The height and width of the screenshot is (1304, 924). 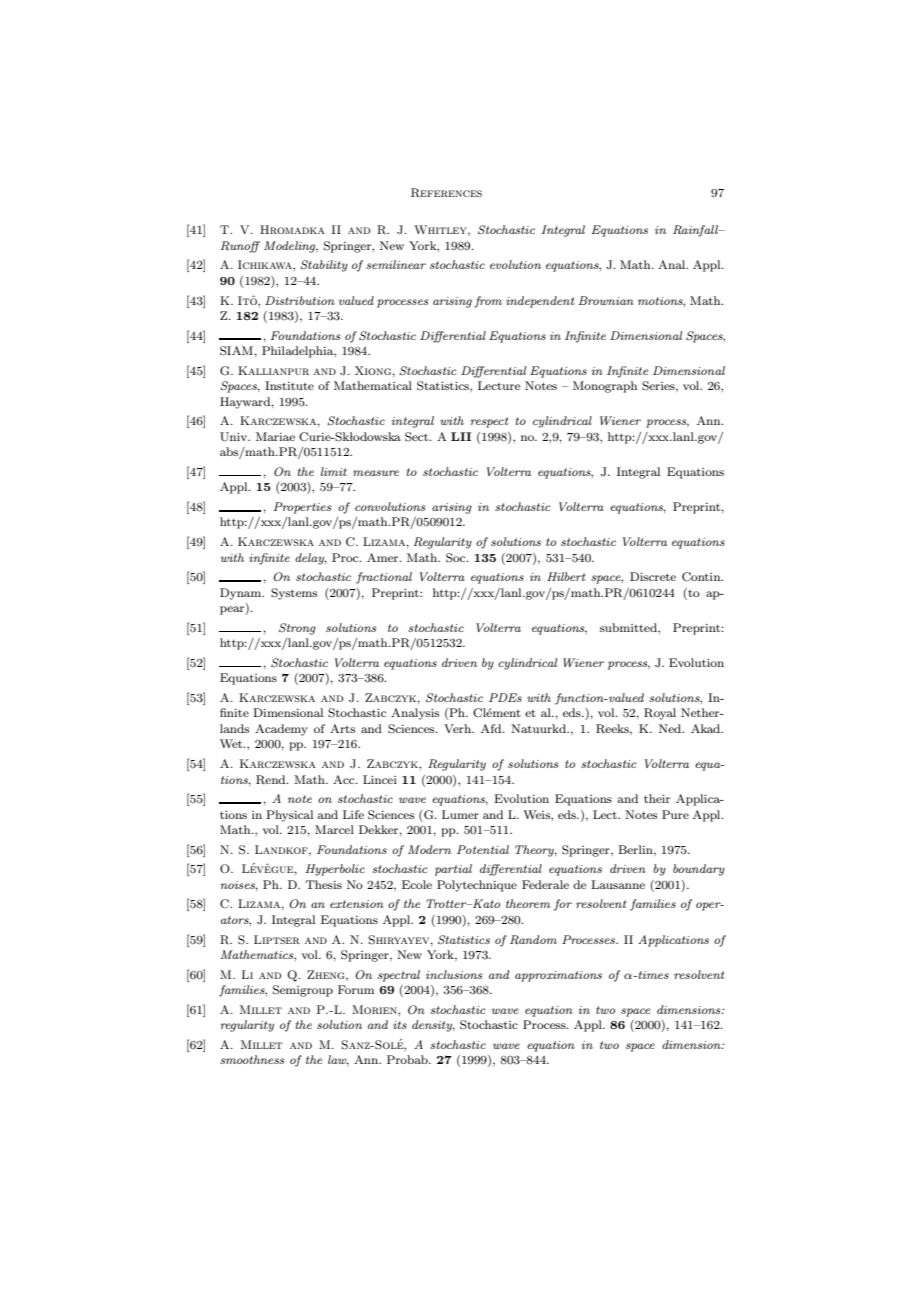 I want to click on Random, so click(x=533, y=939).
